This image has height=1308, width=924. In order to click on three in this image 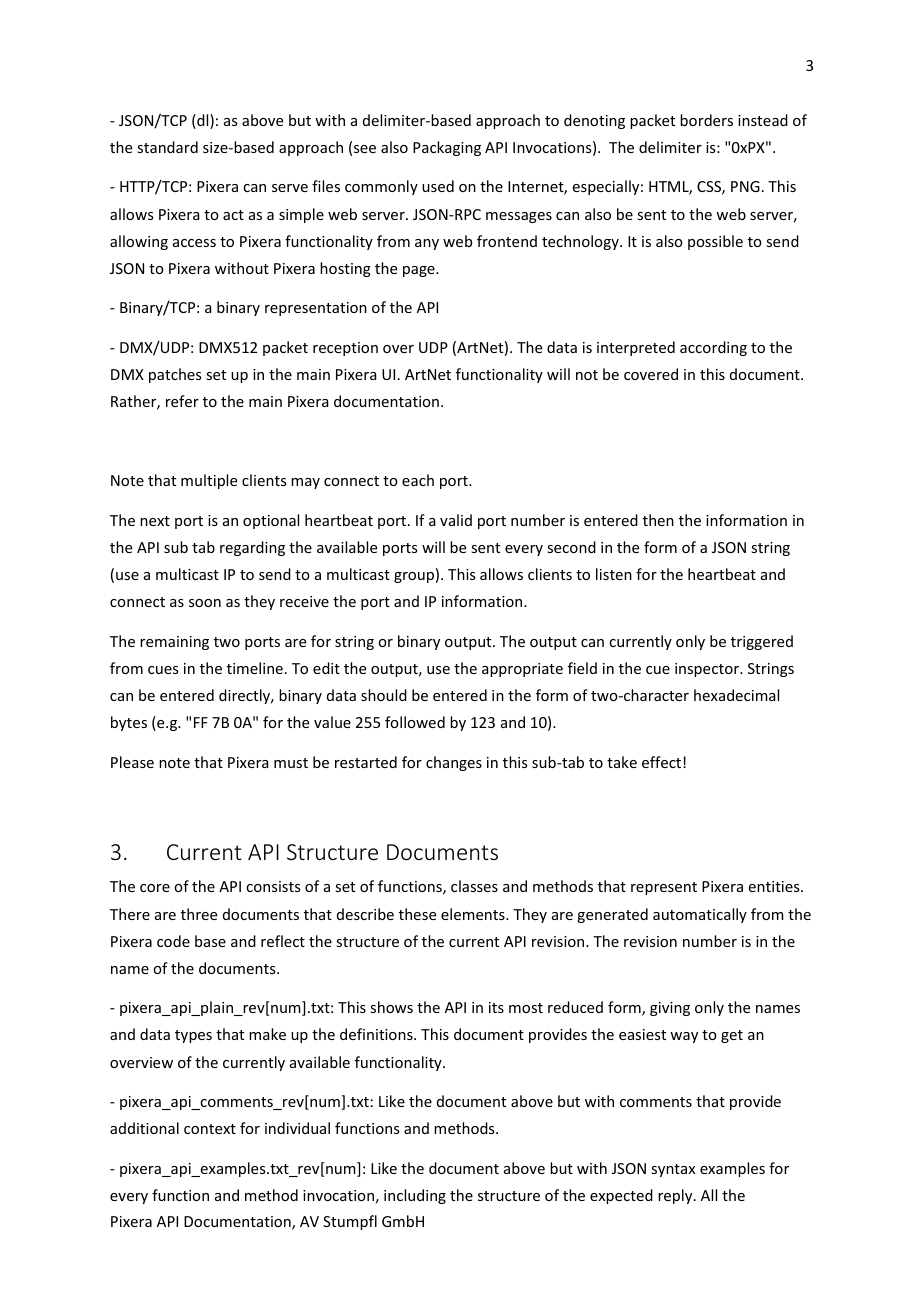, I will do `click(199, 914)`.
